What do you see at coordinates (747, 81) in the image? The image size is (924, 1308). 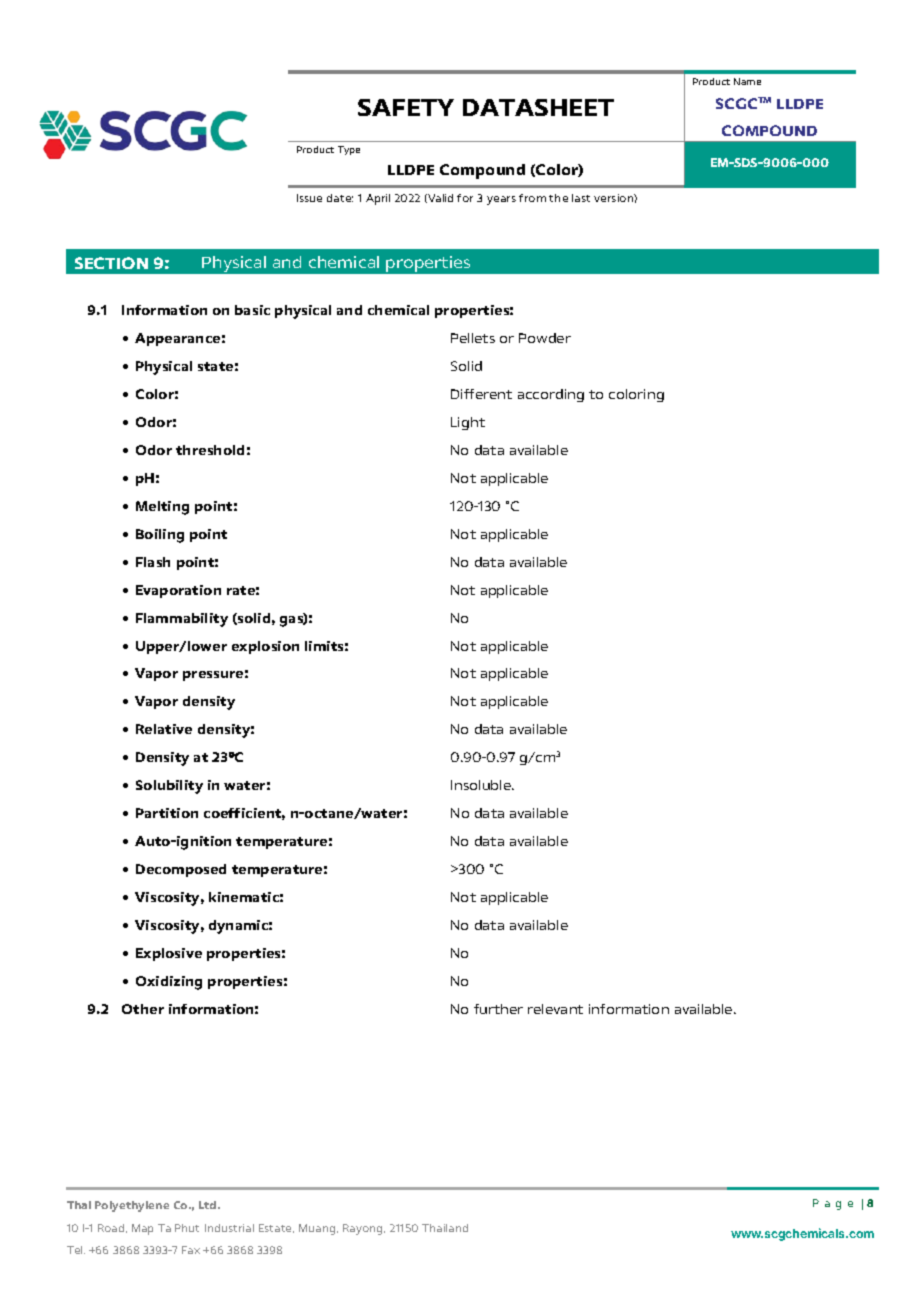 I see `Name` at bounding box center [747, 81].
